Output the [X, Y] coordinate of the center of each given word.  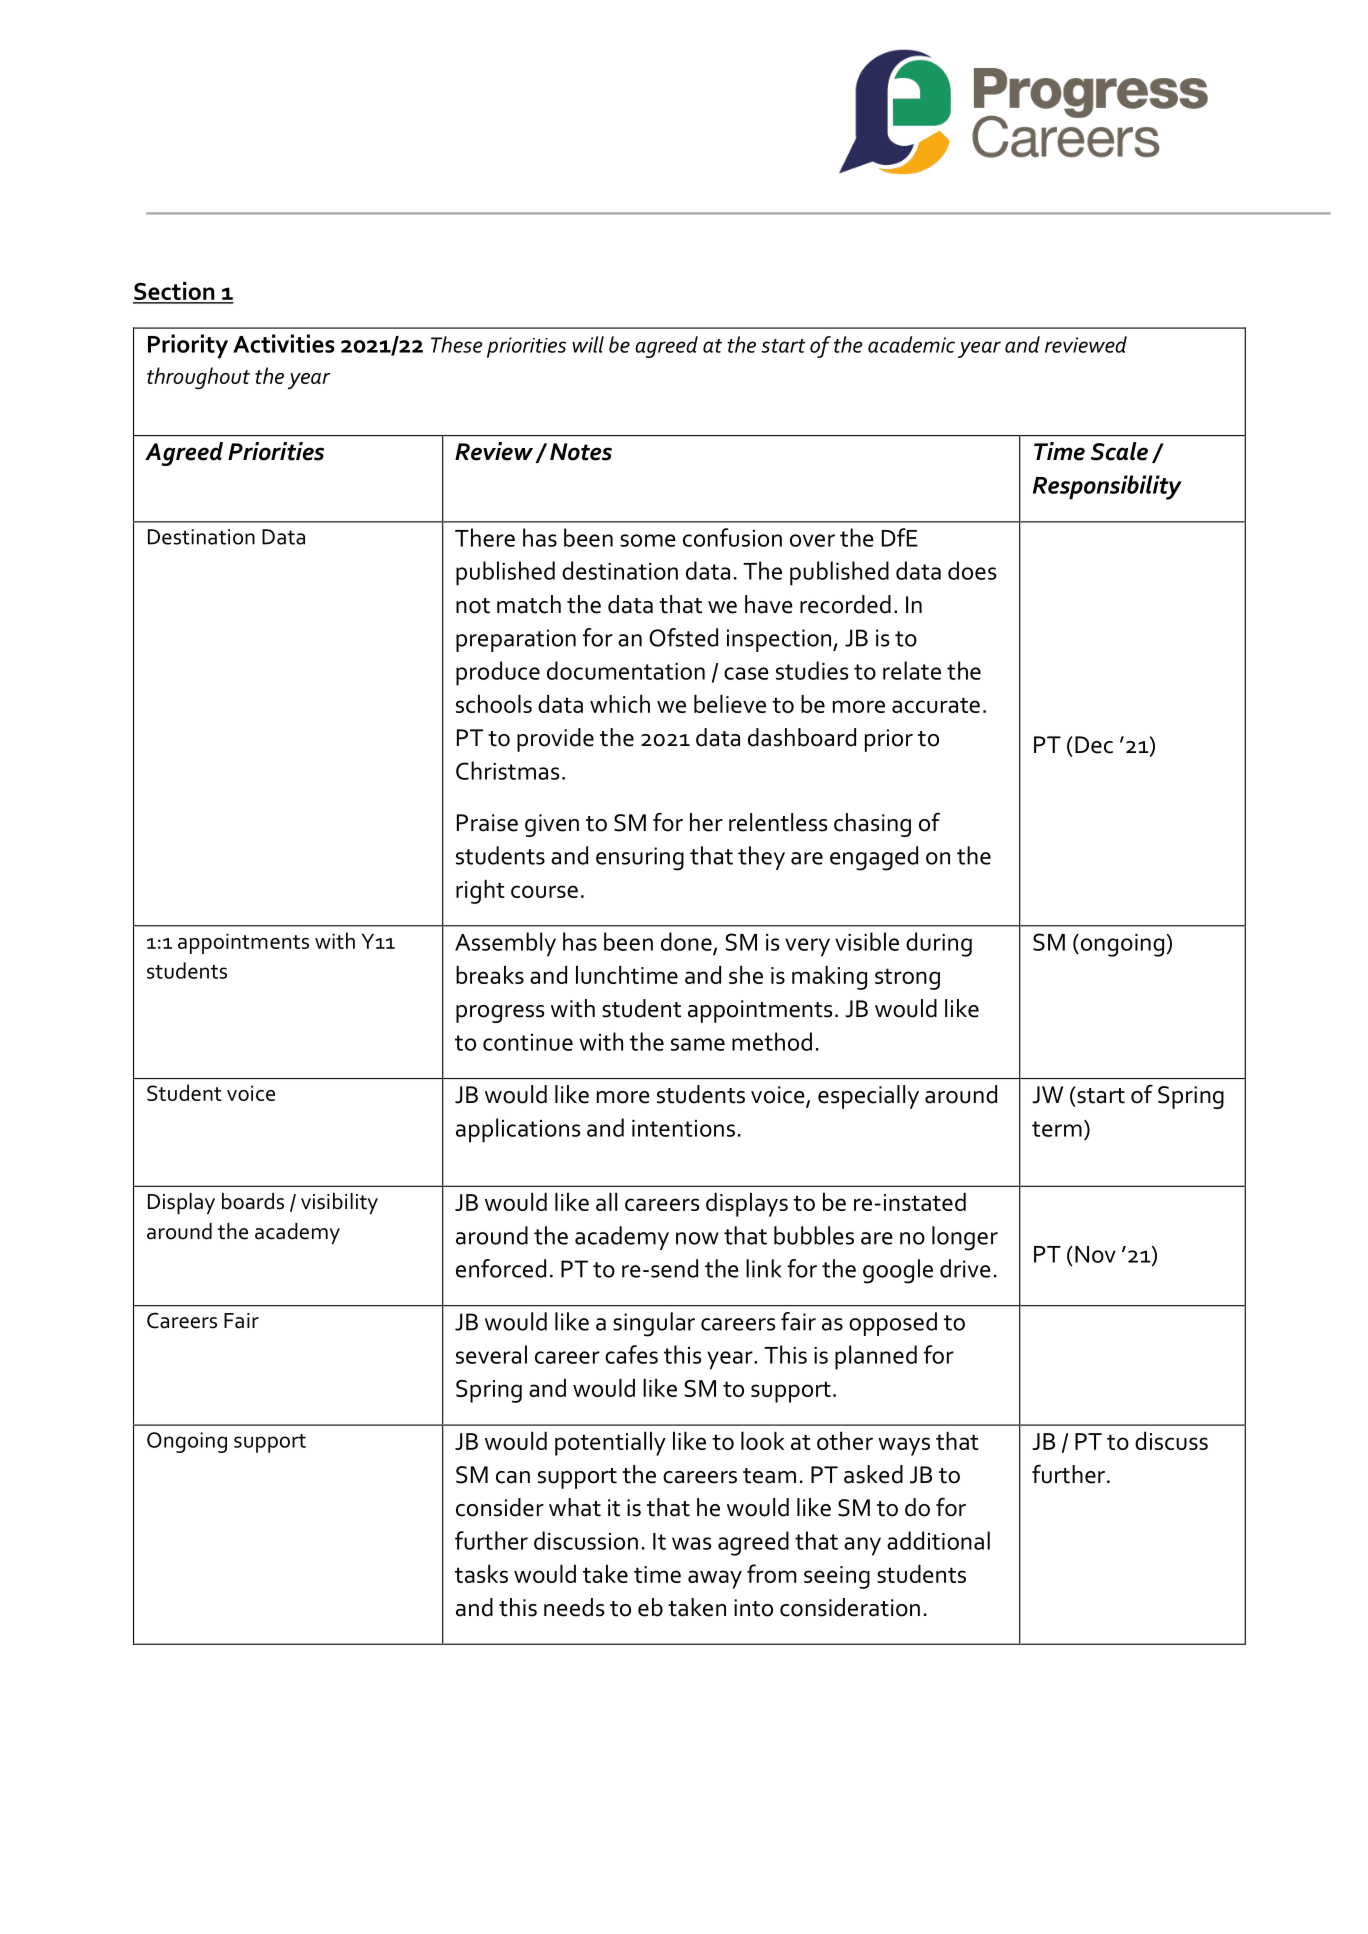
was [691, 1543]
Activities [284, 343]
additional [938, 1540]
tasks [481, 1574]
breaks [490, 975]
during [939, 944]
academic [911, 344]
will [588, 344]
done [687, 942]
